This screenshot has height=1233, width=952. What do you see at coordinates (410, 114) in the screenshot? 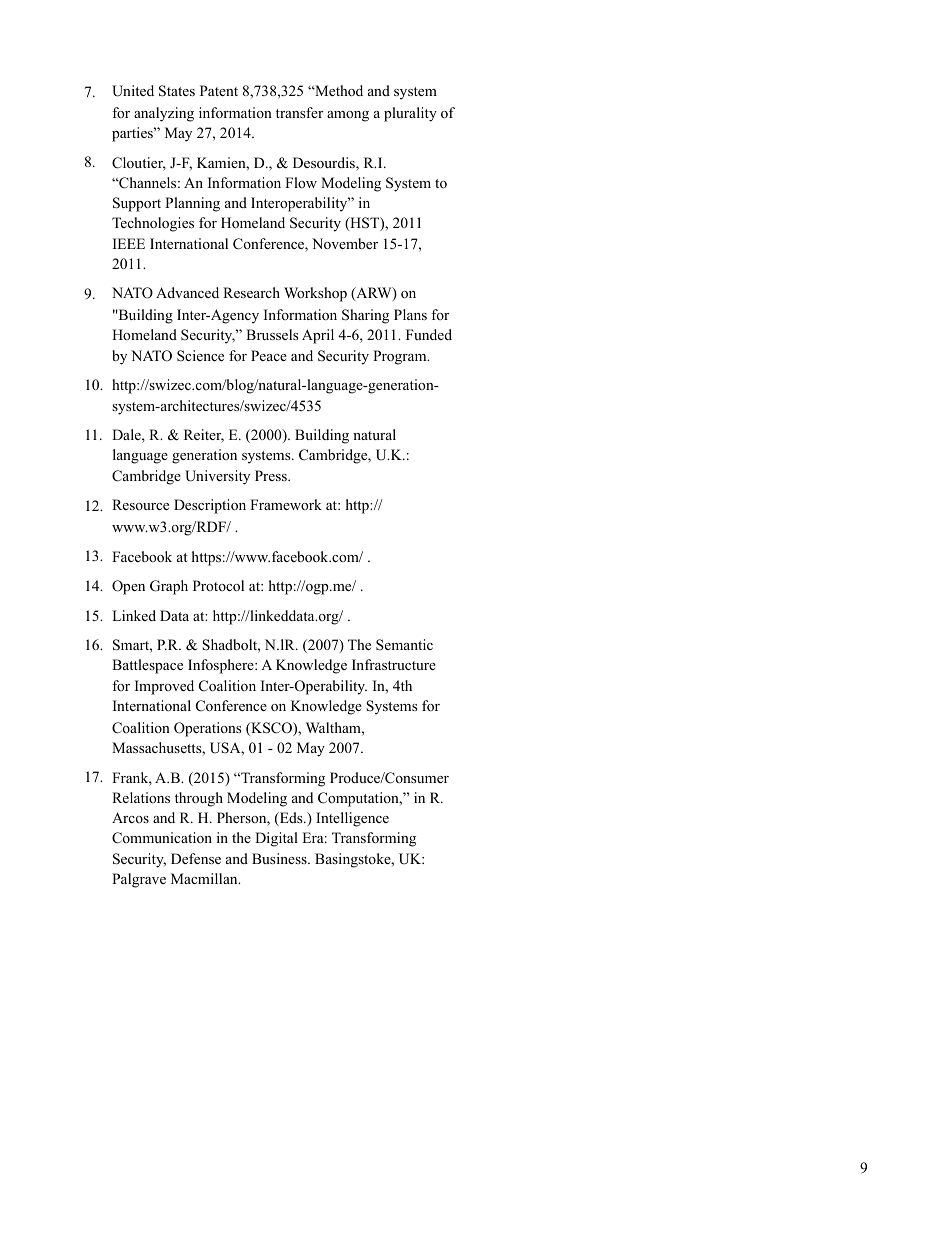
I see `plurality` at bounding box center [410, 114].
